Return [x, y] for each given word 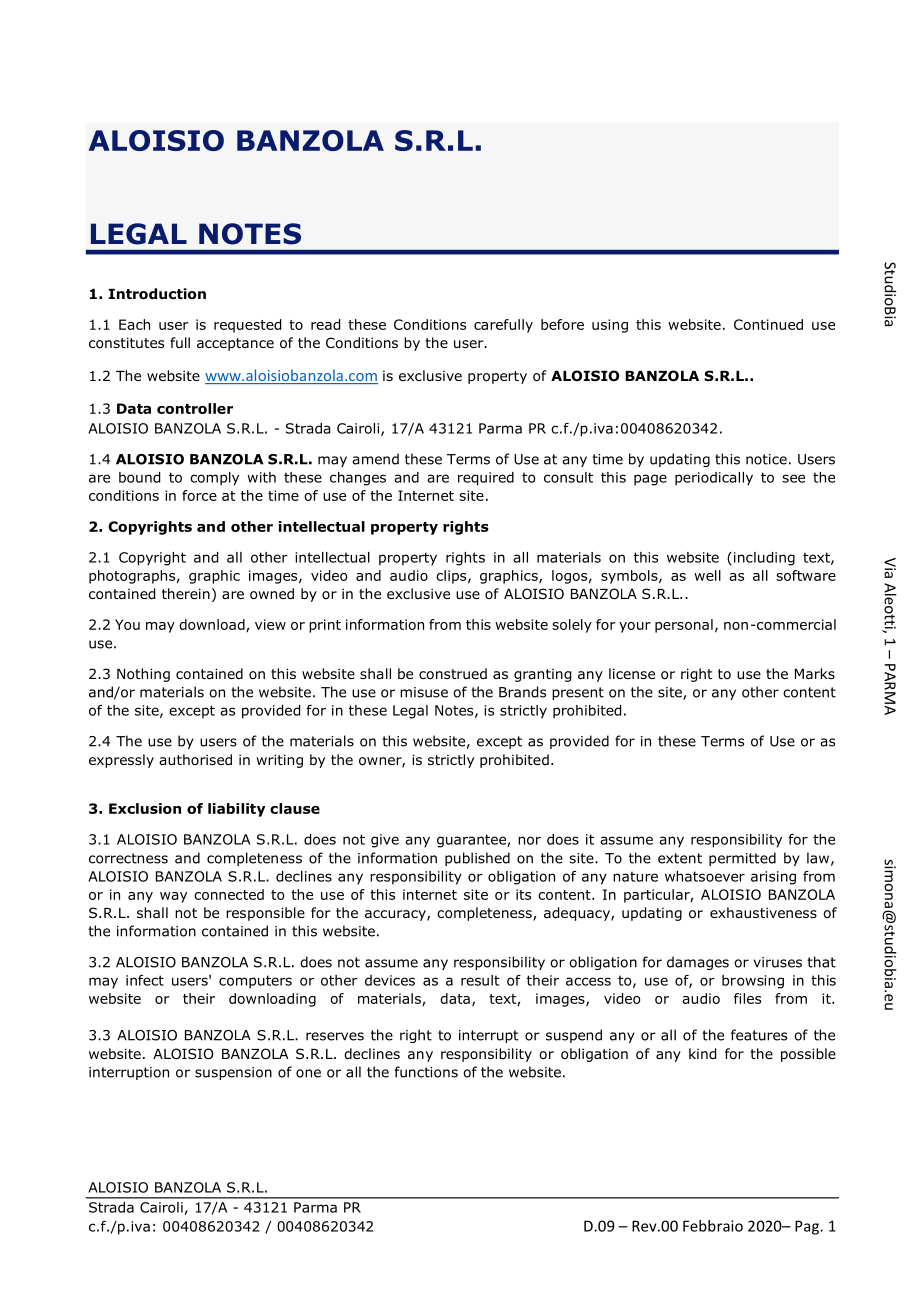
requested [247, 326]
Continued [768, 324]
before [562, 324]
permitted [742, 859]
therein [186, 593]
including [764, 559]
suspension [233, 1073]
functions [426, 1072]
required [486, 479]
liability [236, 810]
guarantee [472, 841]
